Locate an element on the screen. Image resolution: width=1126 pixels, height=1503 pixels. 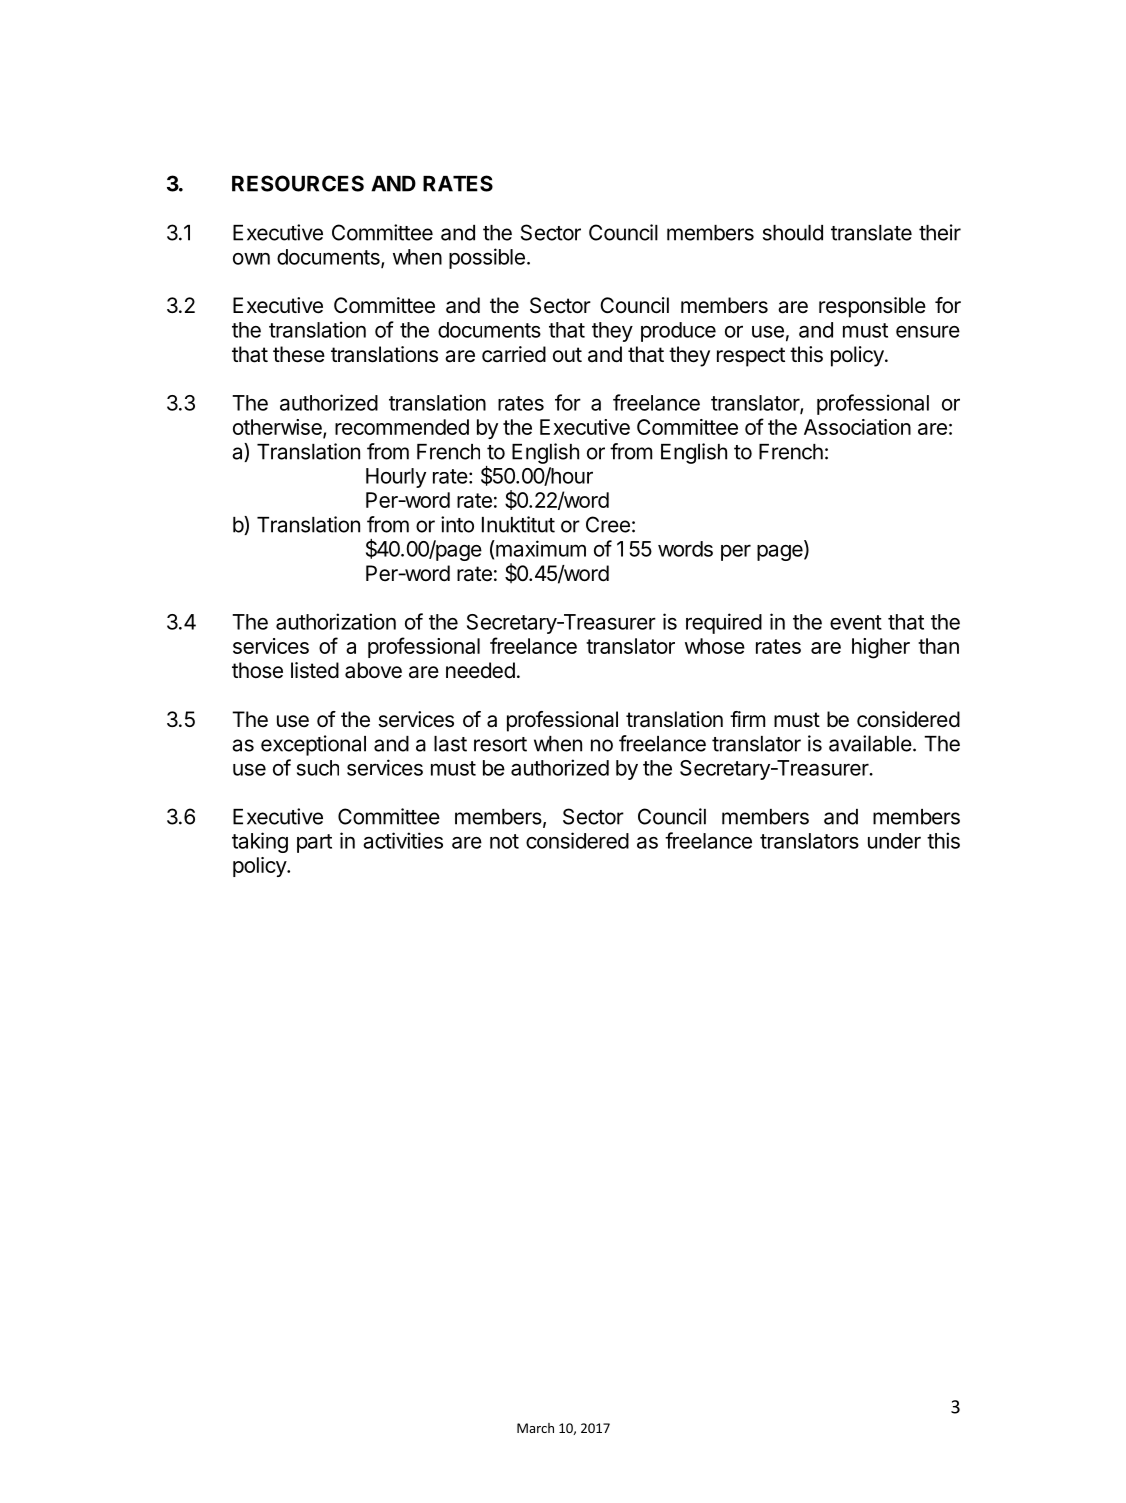
Cree is located at coordinates (608, 524).
